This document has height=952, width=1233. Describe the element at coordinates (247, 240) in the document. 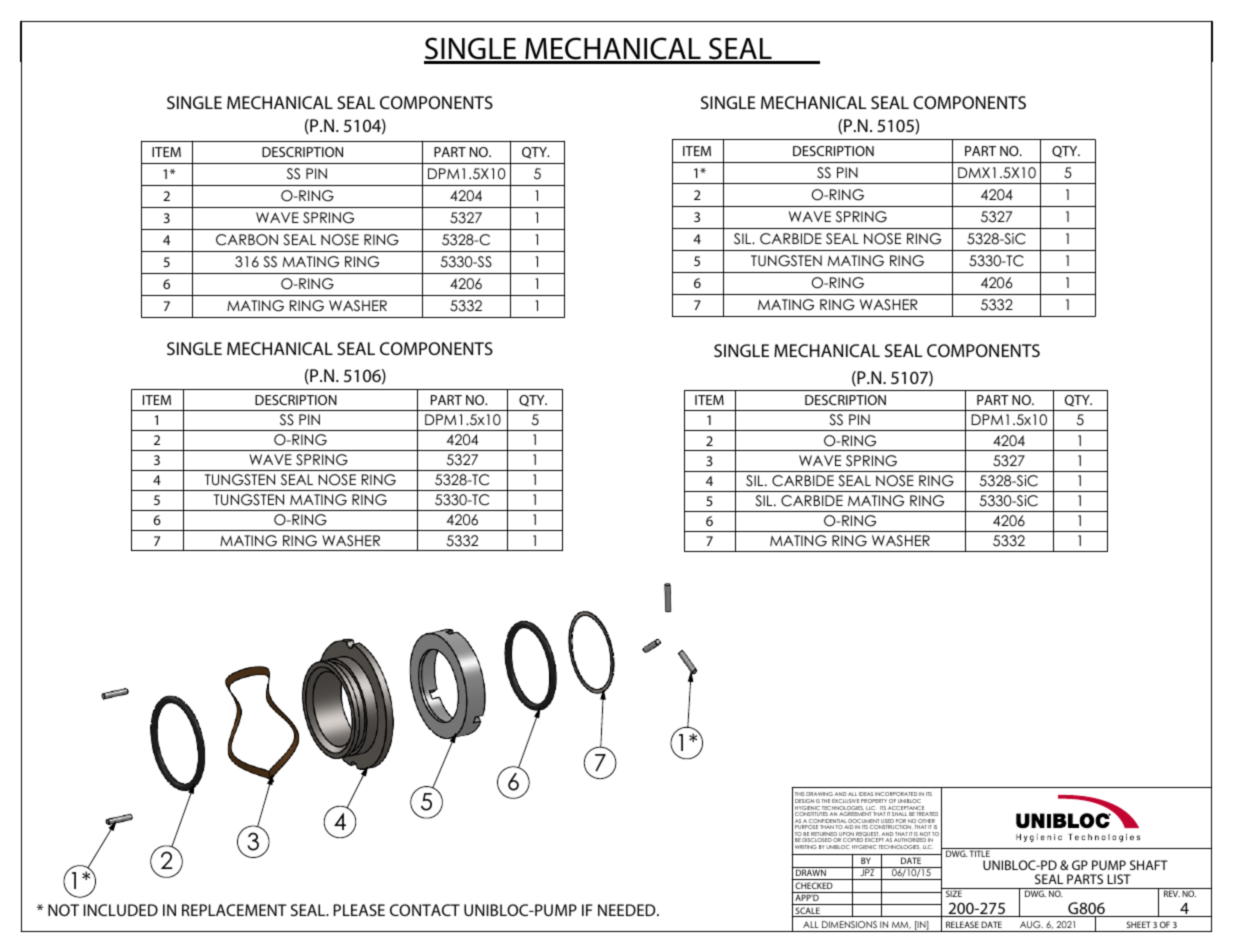

I see `CARBON` at that location.
